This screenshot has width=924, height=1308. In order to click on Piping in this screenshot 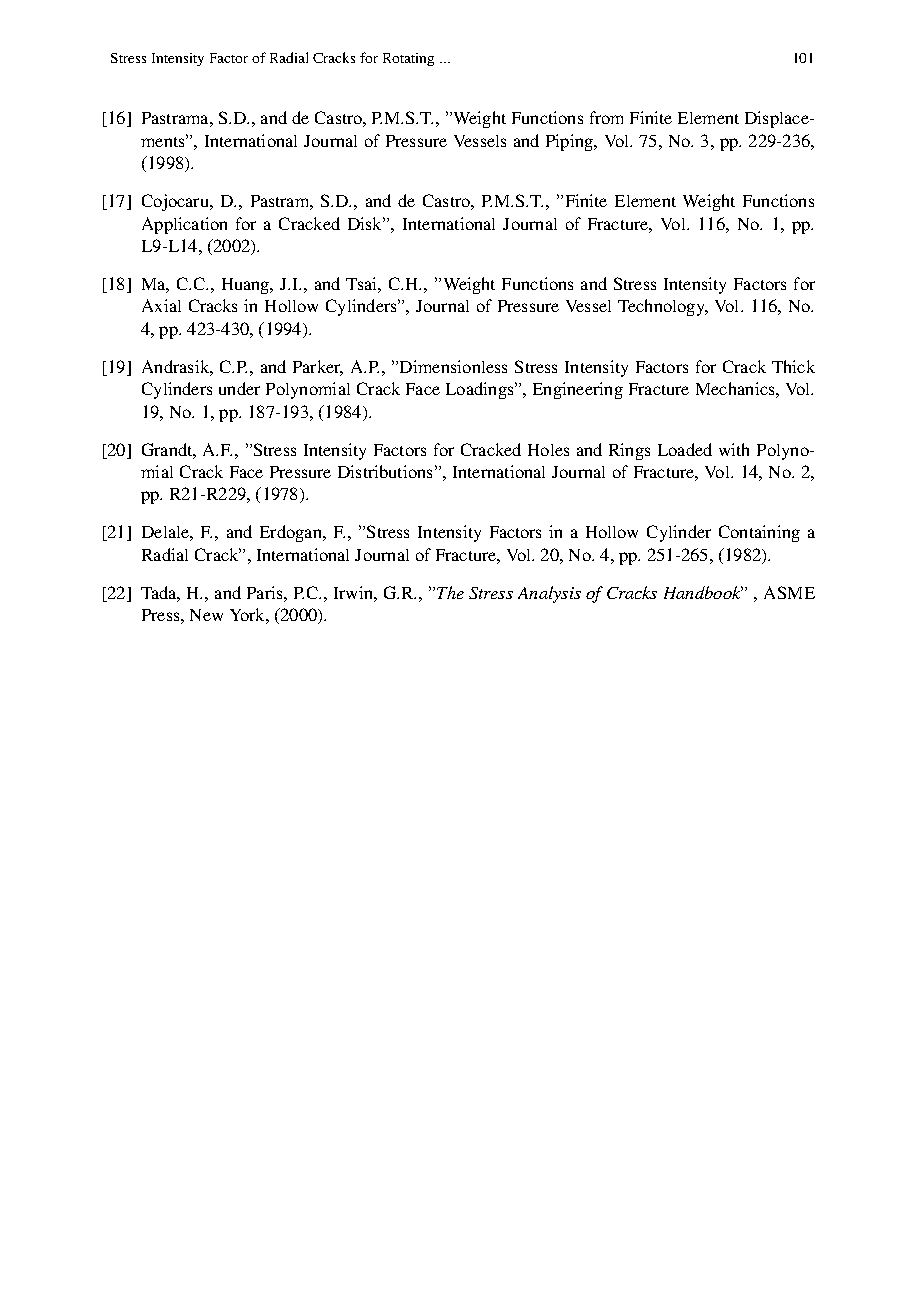, I will do `click(570, 142)`.
